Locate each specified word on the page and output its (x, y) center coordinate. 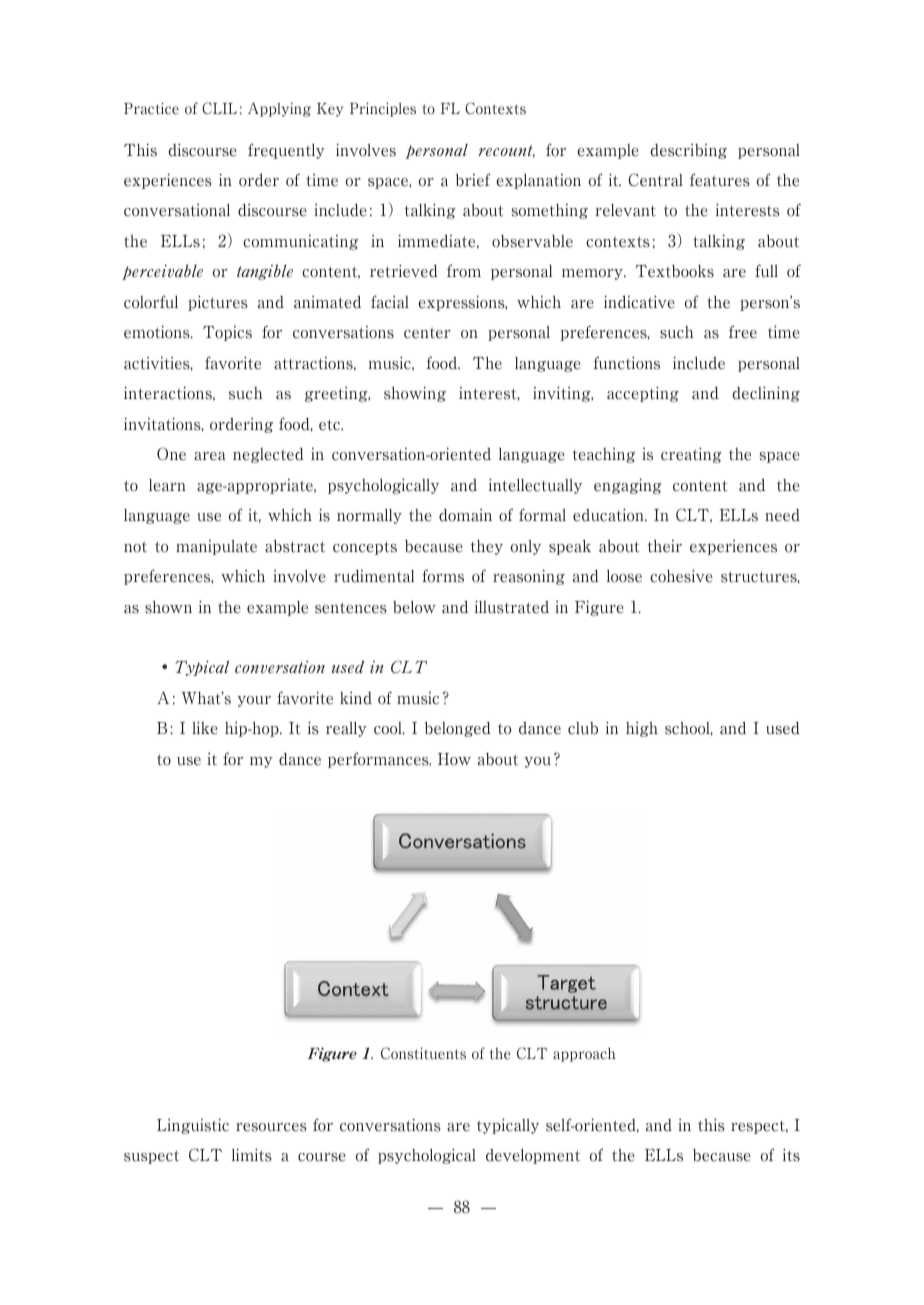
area (210, 456)
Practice (151, 108)
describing (688, 151)
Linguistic (193, 1126)
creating (691, 455)
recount (506, 151)
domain (465, 515)
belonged (458, 729)
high (642, 729)
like (205, 728)
